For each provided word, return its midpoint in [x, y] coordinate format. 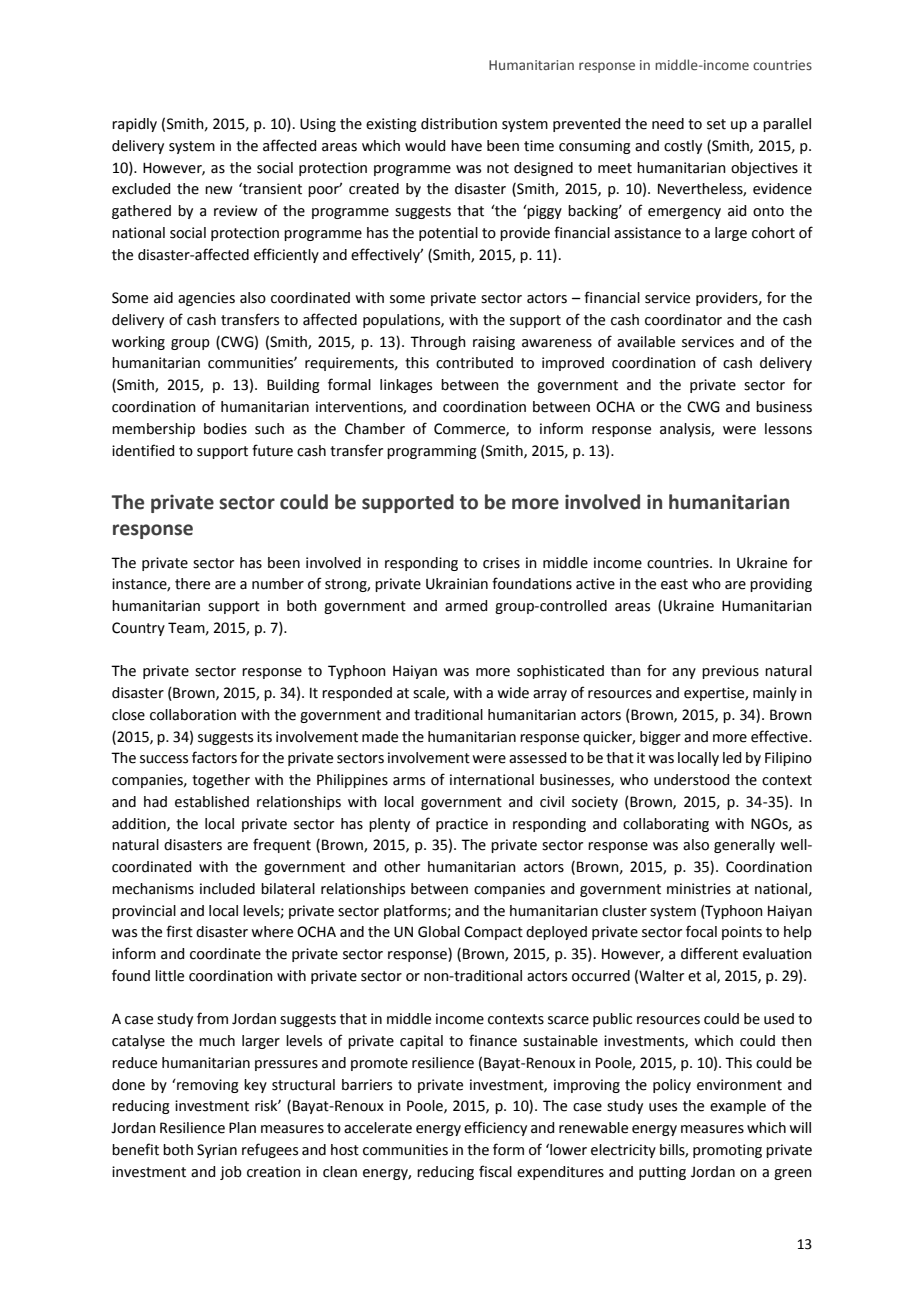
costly [683, 147]
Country [138, 629]
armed [466, 606]
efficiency [495, 1128]
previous [730, 672]
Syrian [217, 1151]
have [466, 146]
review [236, 211]
